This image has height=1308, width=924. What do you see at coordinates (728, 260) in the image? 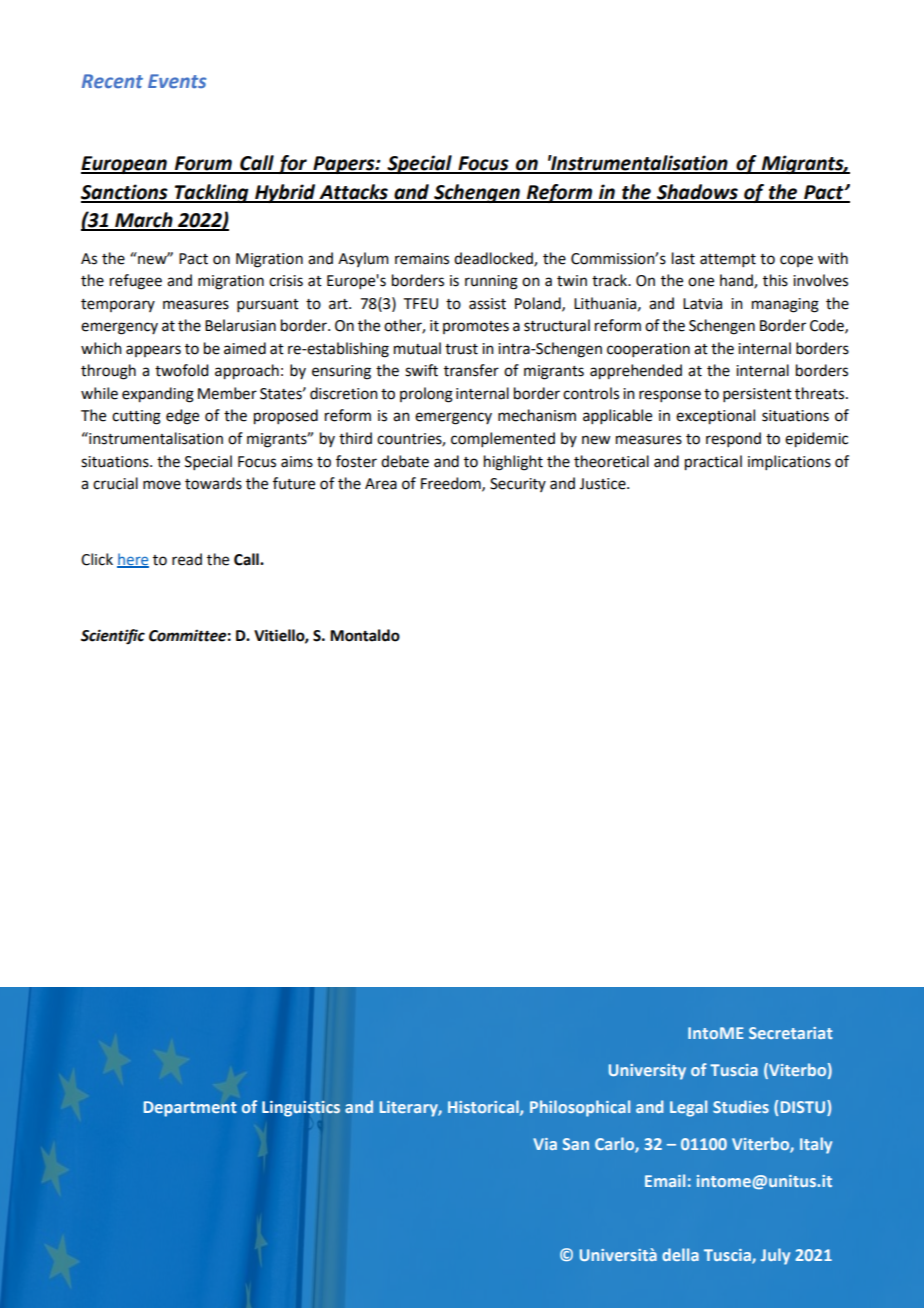
I see `attempt` at bounding box center [728, 260].
